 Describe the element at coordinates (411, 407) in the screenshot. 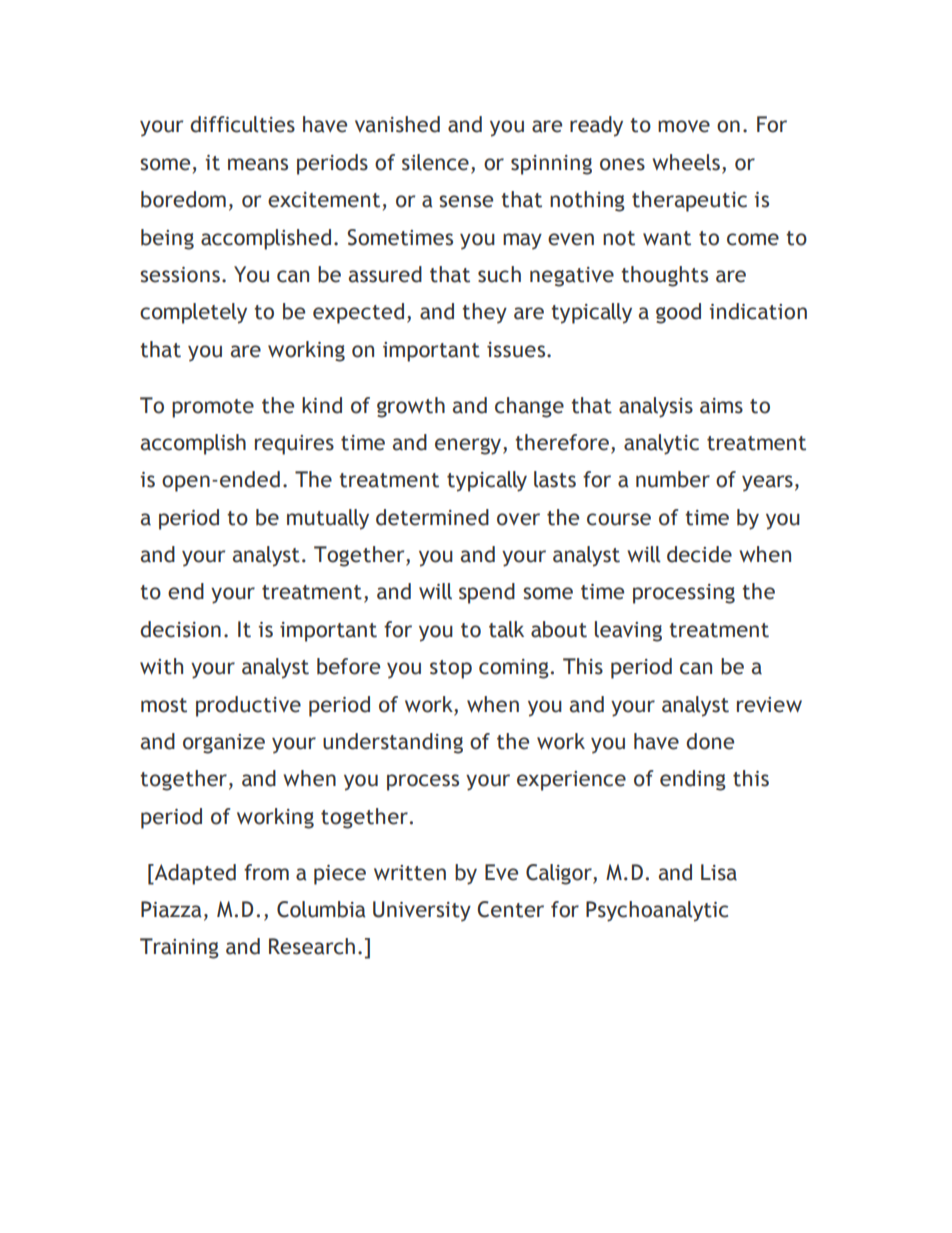

I see `growth` at that location.
